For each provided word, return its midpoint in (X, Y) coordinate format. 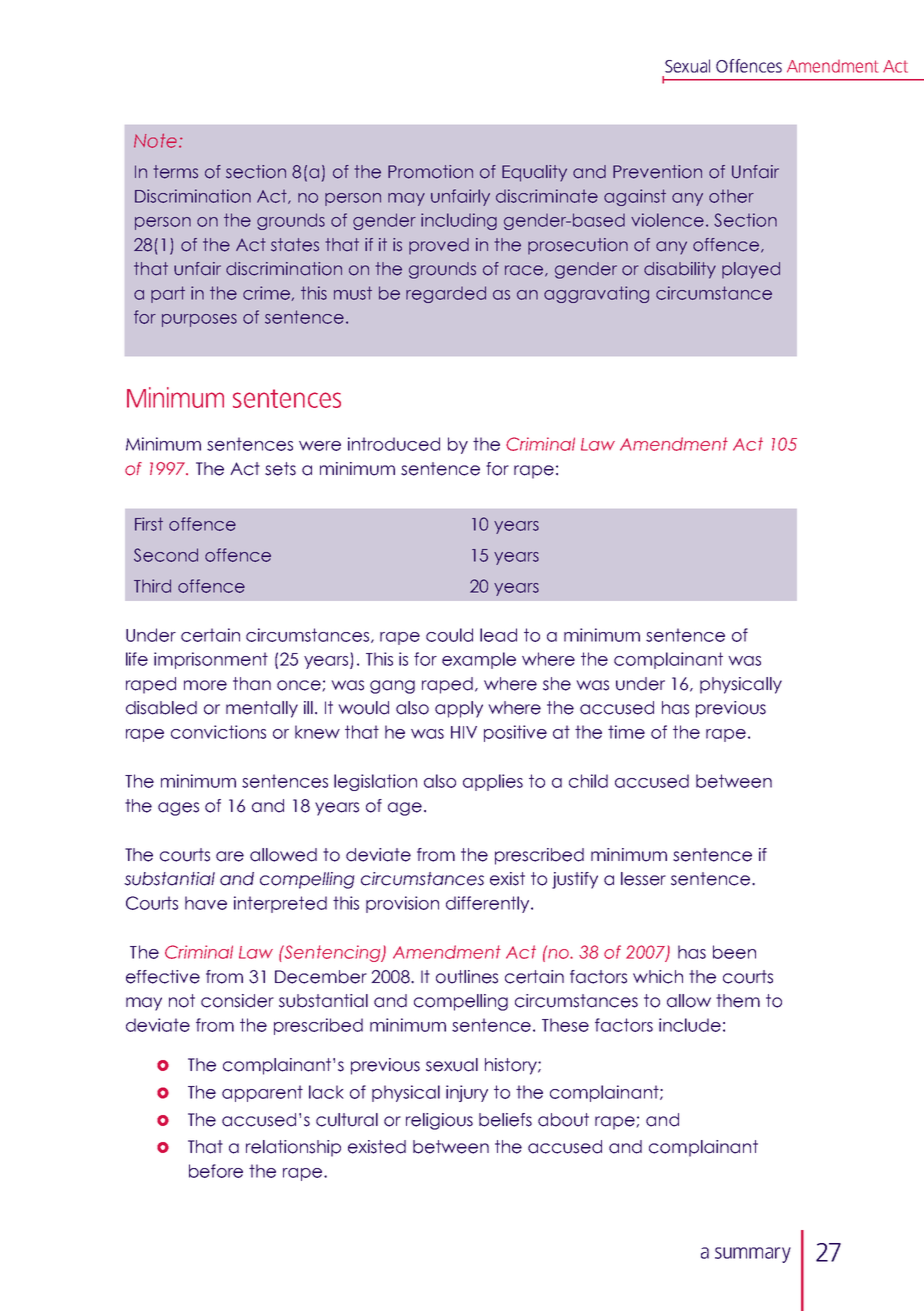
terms (175, 172)
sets (280, 469)
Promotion (430, 172)
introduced (394, 444)
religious (439, 1121)
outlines (467, 977)
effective (163, 977)
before (216, 1171)
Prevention (657, 172)
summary (753, 1255)
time (626, 732)
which (658, 977)
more (205, 685)
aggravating (596, 294)
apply (459, 709)
